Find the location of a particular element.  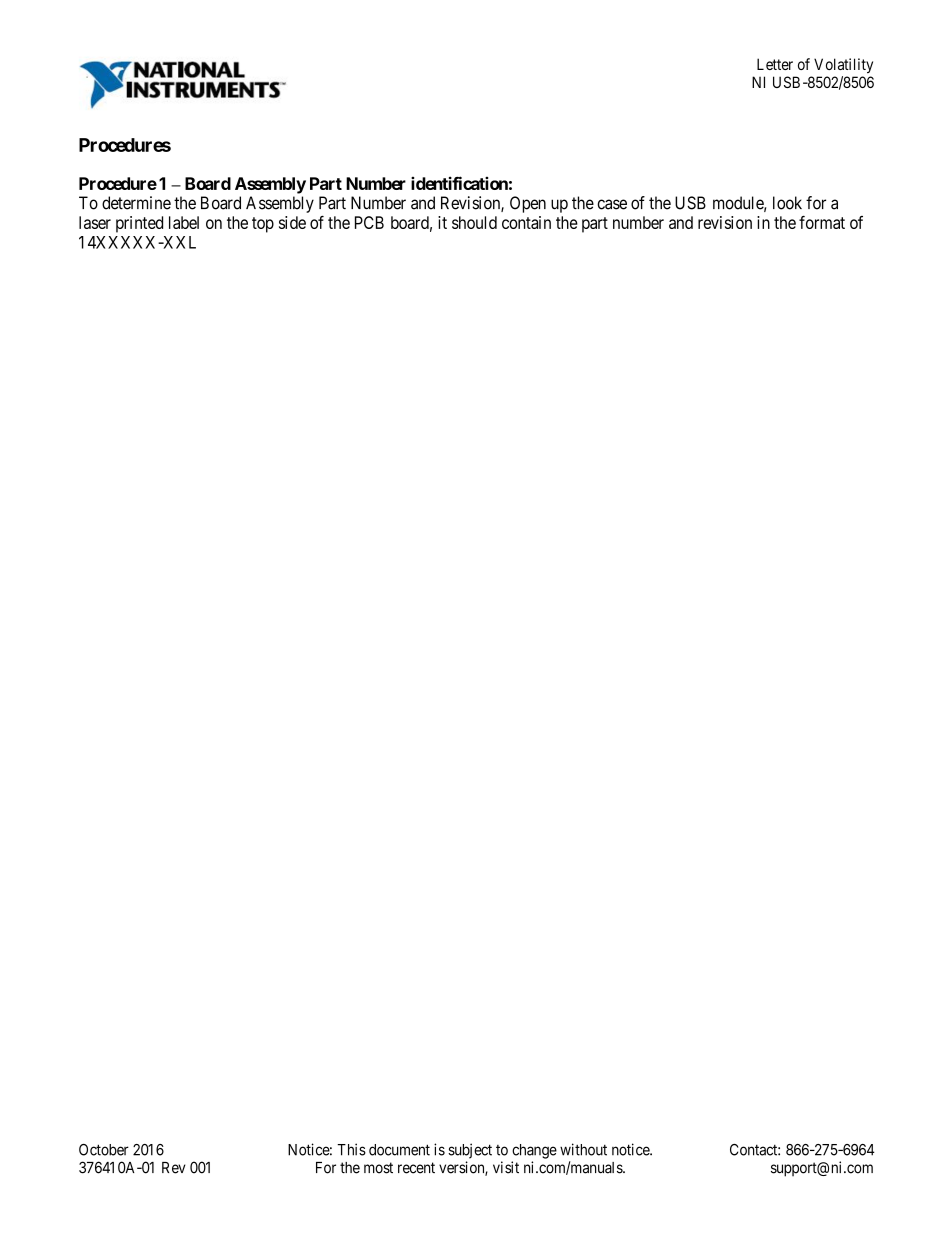

Open is located at coordinates (528, 204).
